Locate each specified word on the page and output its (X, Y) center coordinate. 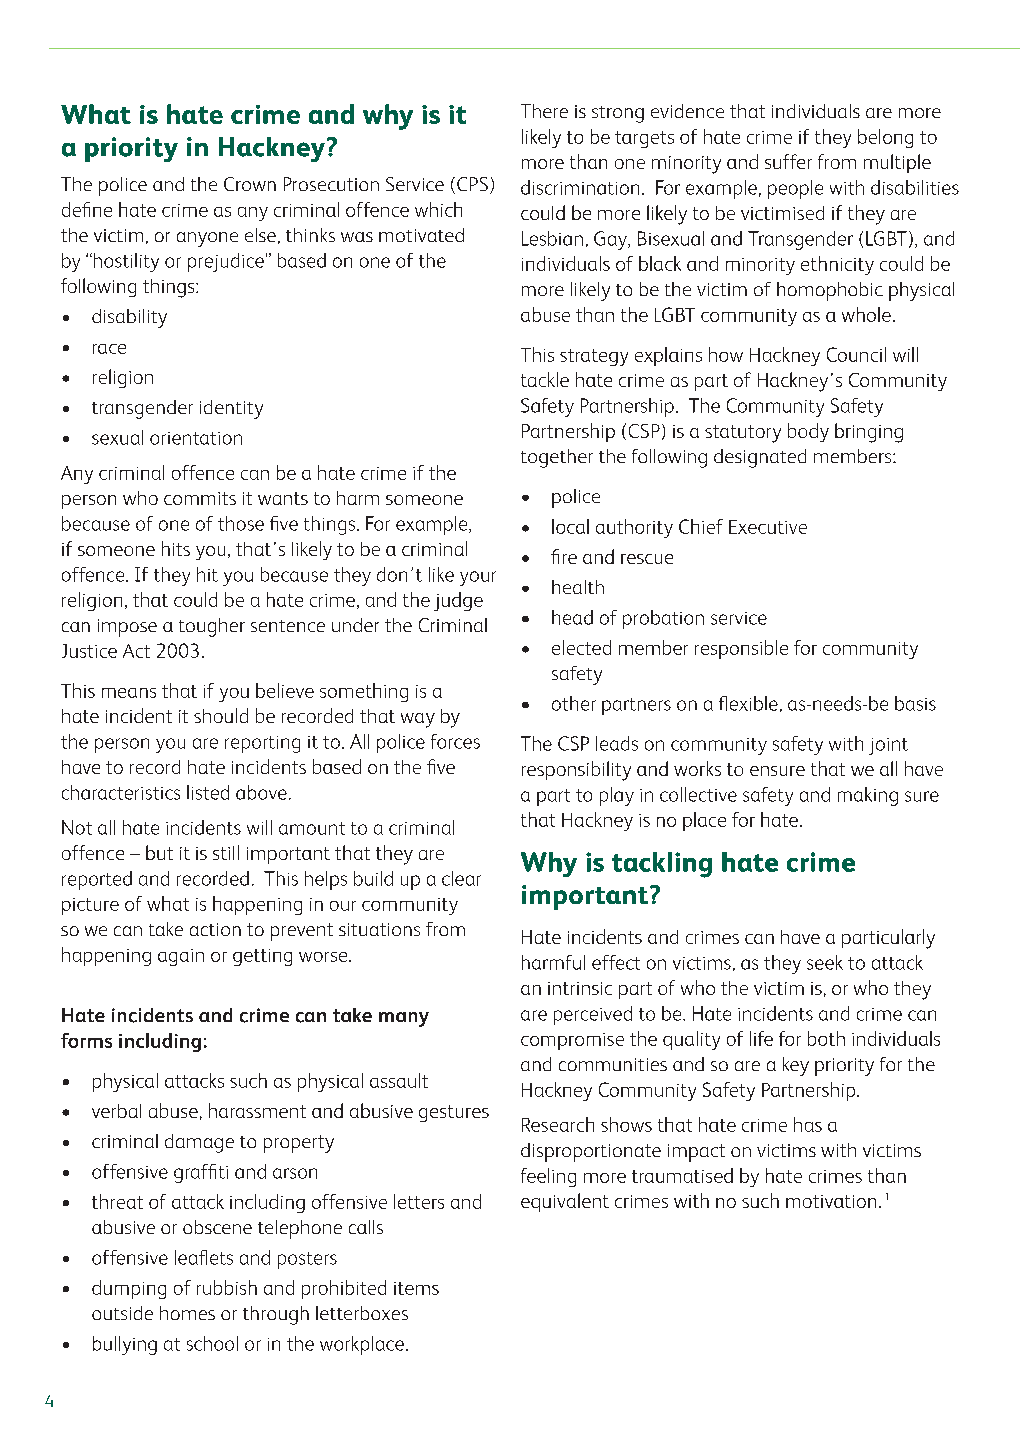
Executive (768, 527)
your (478, 578)
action (215, 929)
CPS (472, 184)
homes (187, 1313)
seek (825, 962)
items (416, 1288)
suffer (788, 161)
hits (176, 548)
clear (461, 878)
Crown (250, 184)
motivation (831, 1201)
